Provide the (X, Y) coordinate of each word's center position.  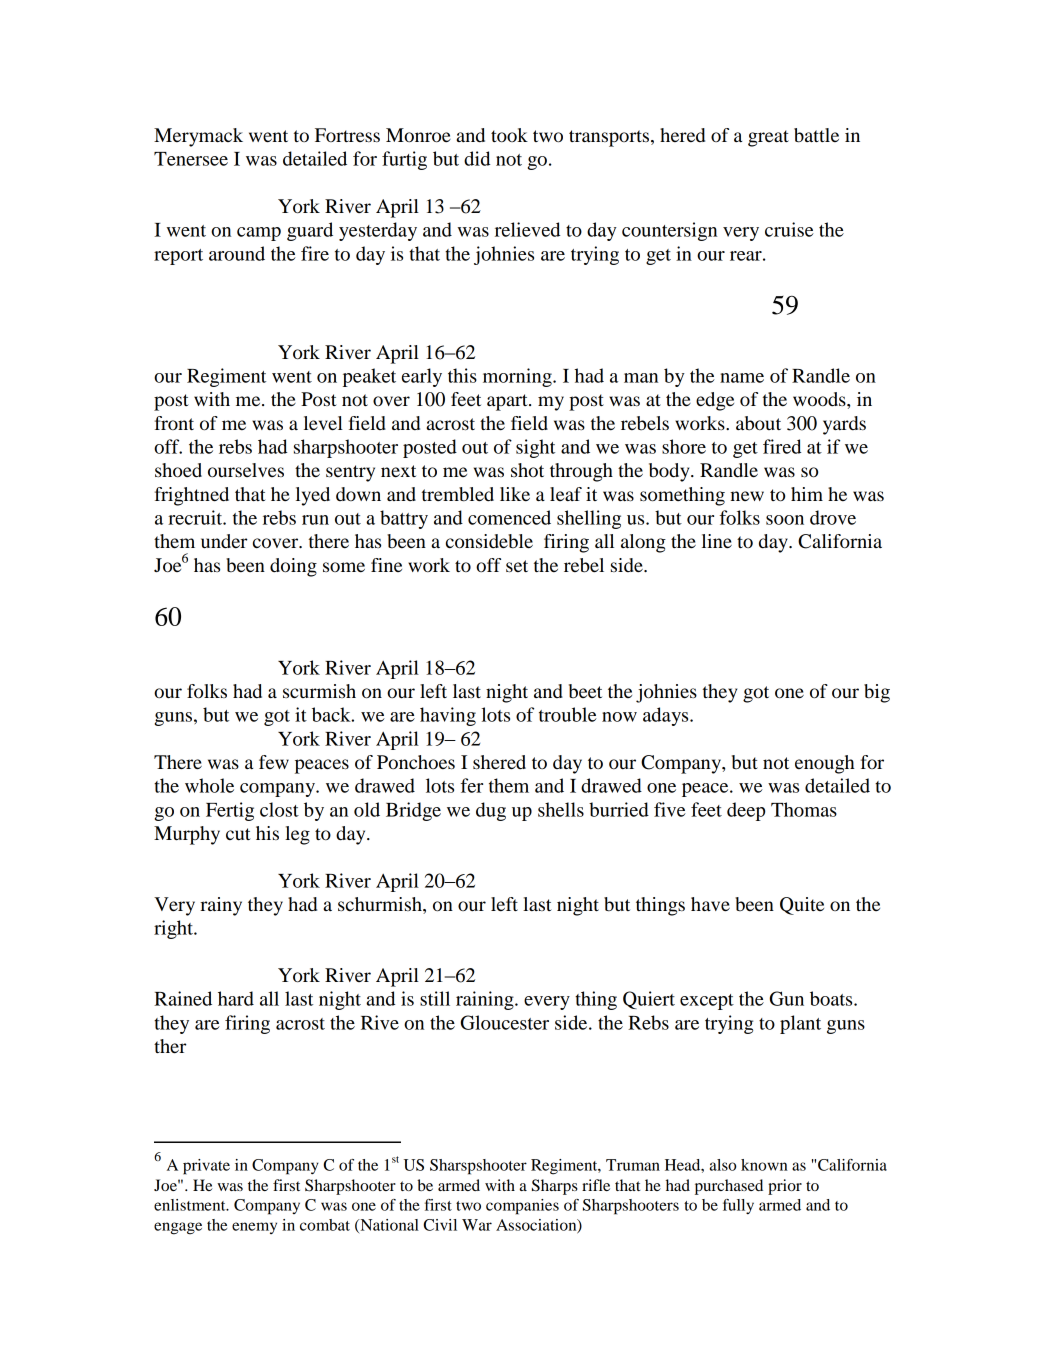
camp (259, 234)
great (768, 138)
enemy (254, 1228)
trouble (568, 714)
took (509, 135)
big (877, 693)
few (274, 762)
